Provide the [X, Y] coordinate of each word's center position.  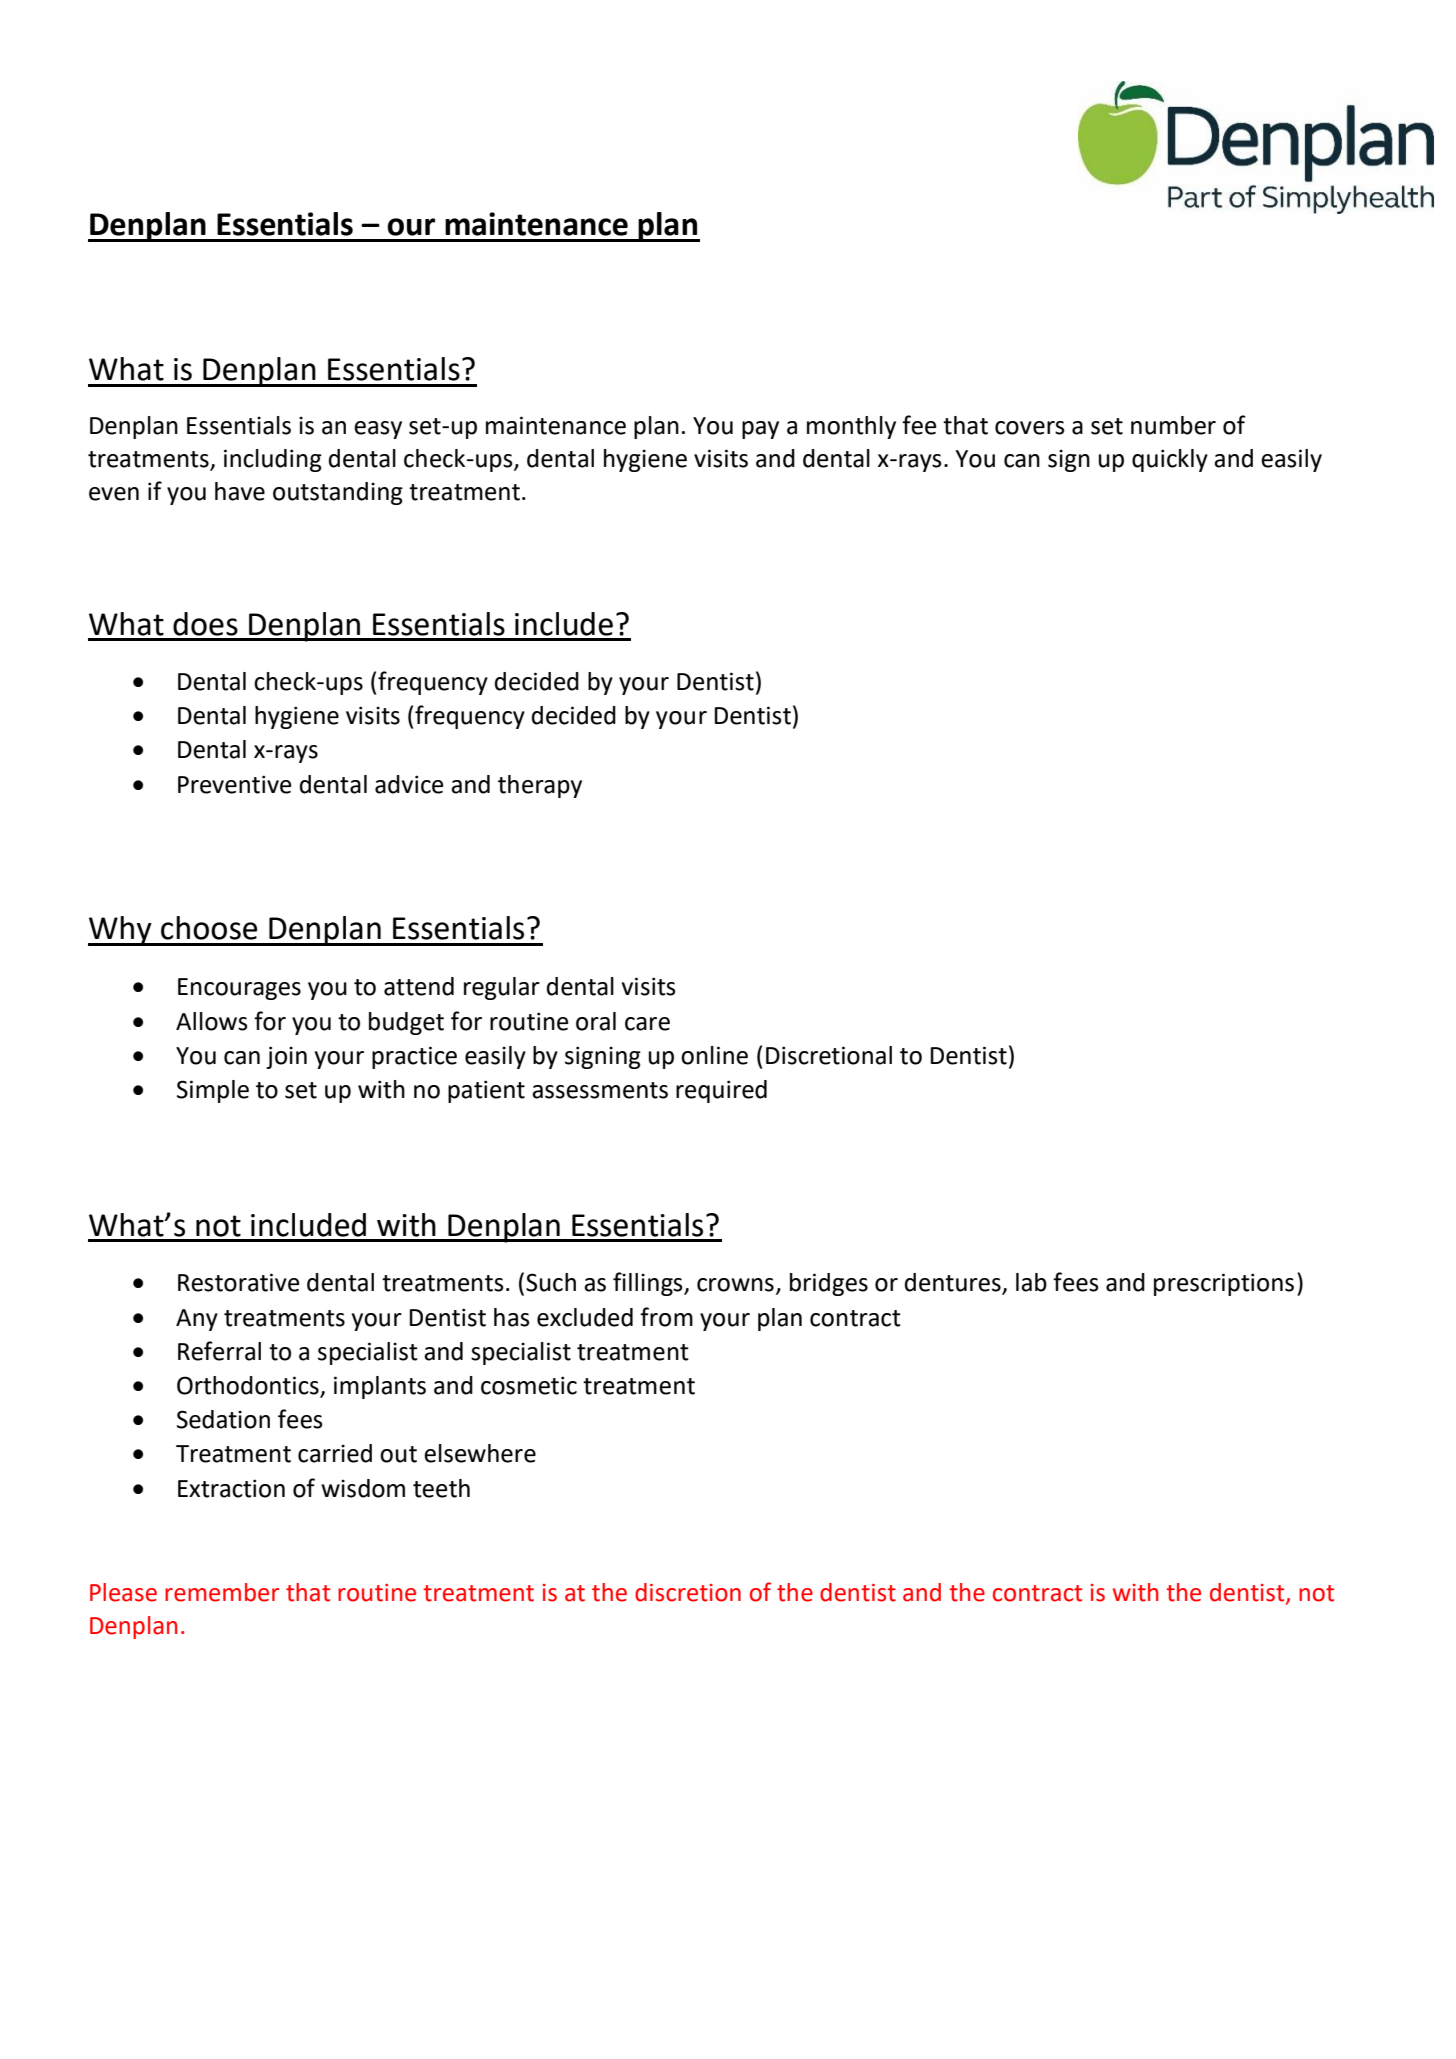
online [714, 1055]
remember [222, 1592]
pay [760, 430]
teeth [441, 1488]
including [273, 460]
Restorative [239, 1282]
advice [409, 784]
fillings [649, 1284]
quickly [1170, 460]
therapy [540, 786]
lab [1031, 1282]
